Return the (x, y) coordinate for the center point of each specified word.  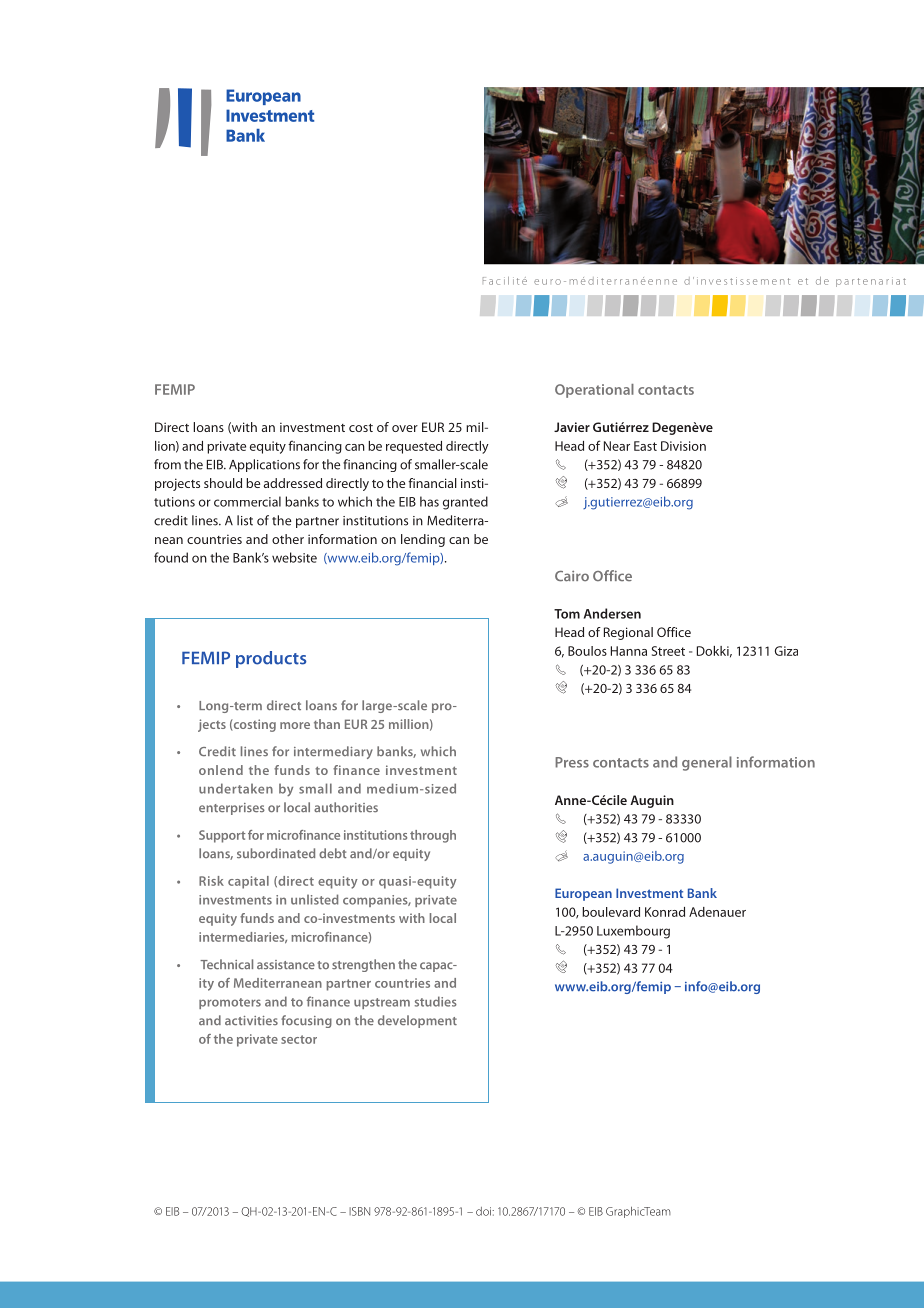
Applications (264, 465)
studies (436, 1001)
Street (668, 651)
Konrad (665, 912)
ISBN (359, 1211)
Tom (567, 614)
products (271, 659)
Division (683, 446)
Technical (226, 964)
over (405, 428)
